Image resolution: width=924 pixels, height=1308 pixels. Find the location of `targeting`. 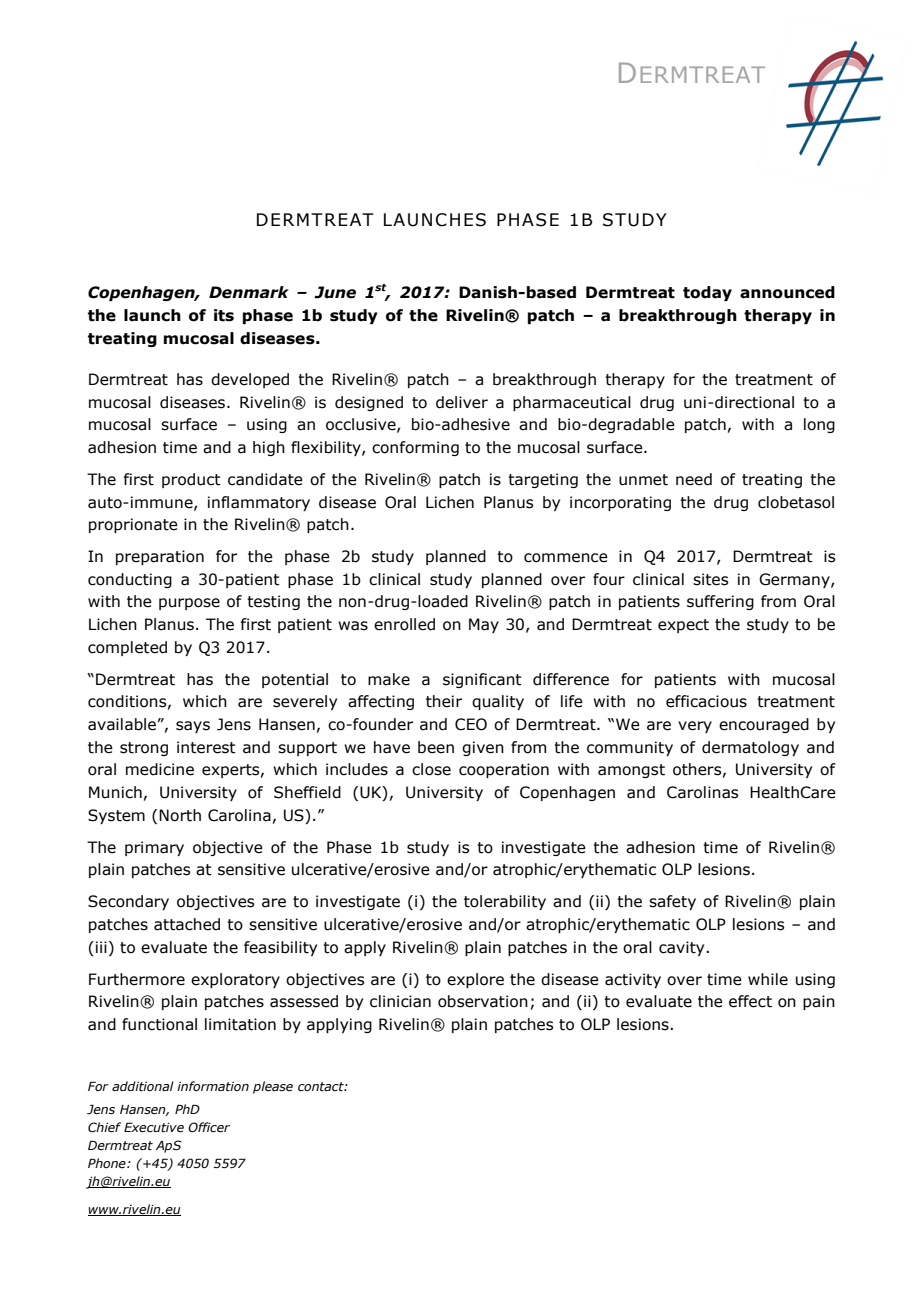

targeting is located at coordinates (543, 480).
